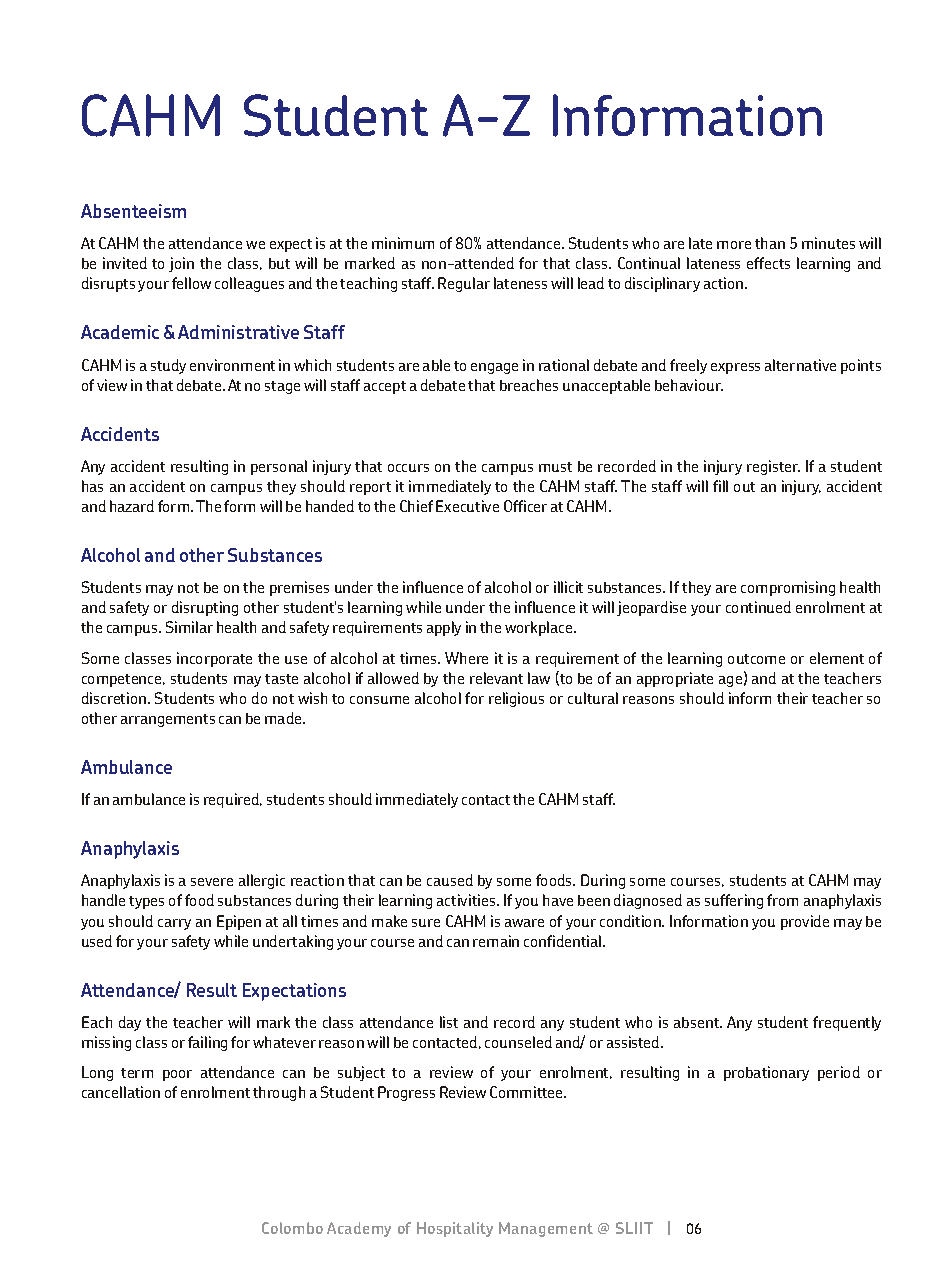 This screenshot has width=952, height=1278. What do you see at coordinates (181, 264) in the screenshot?
I see `join` at bounding box center [181, 264].
